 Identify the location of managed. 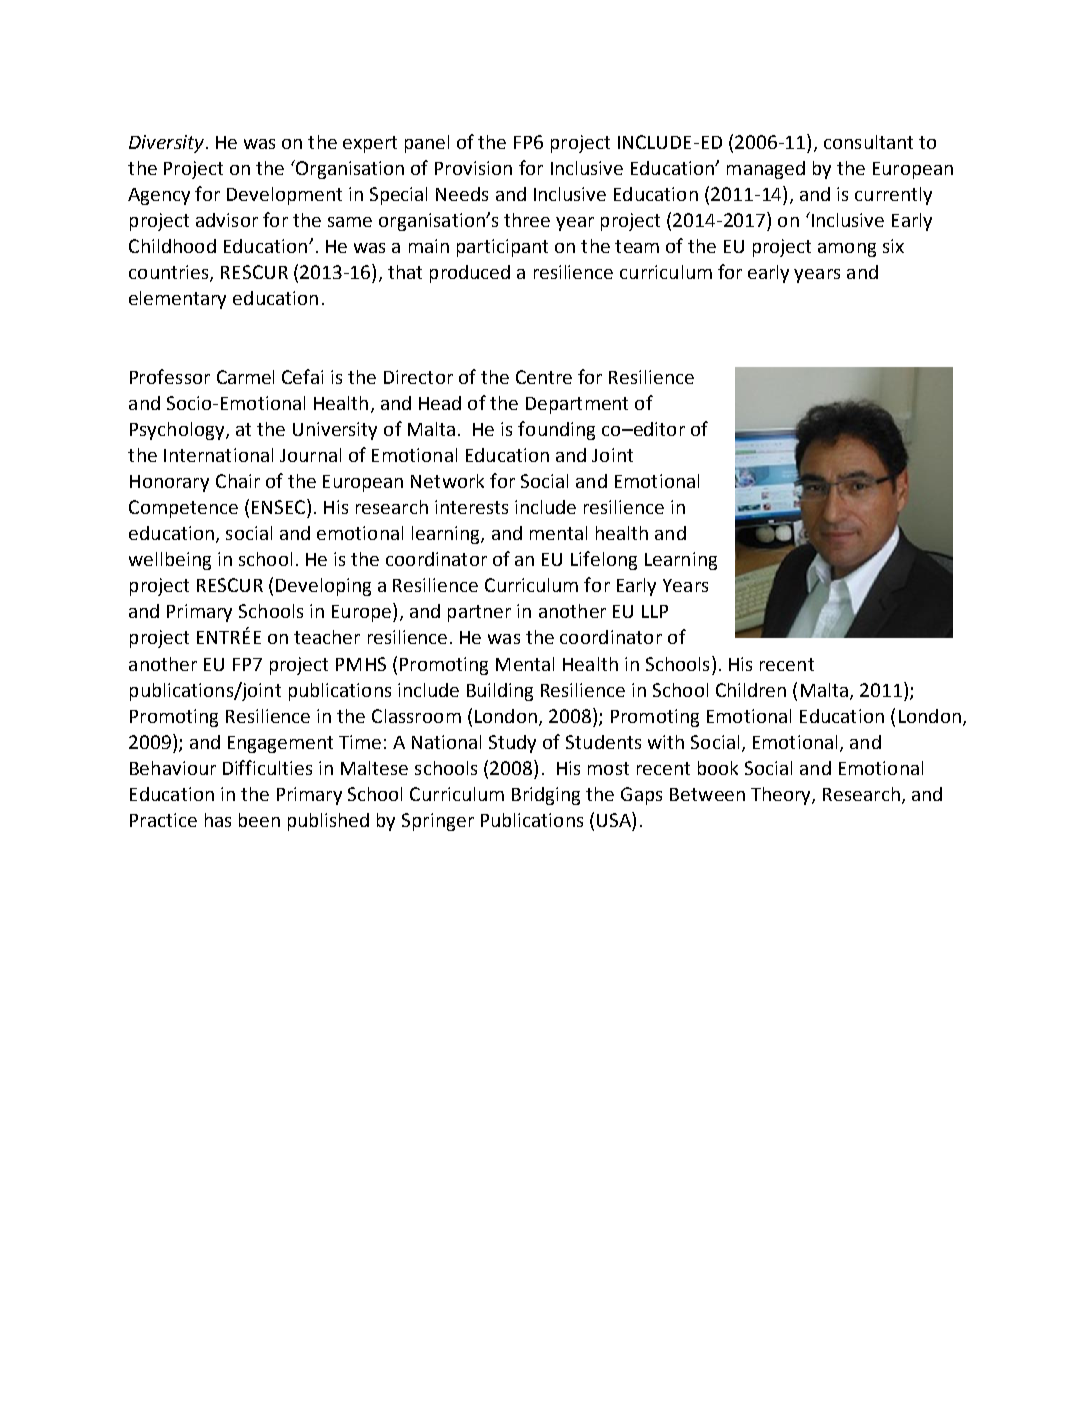
(766, 170).
